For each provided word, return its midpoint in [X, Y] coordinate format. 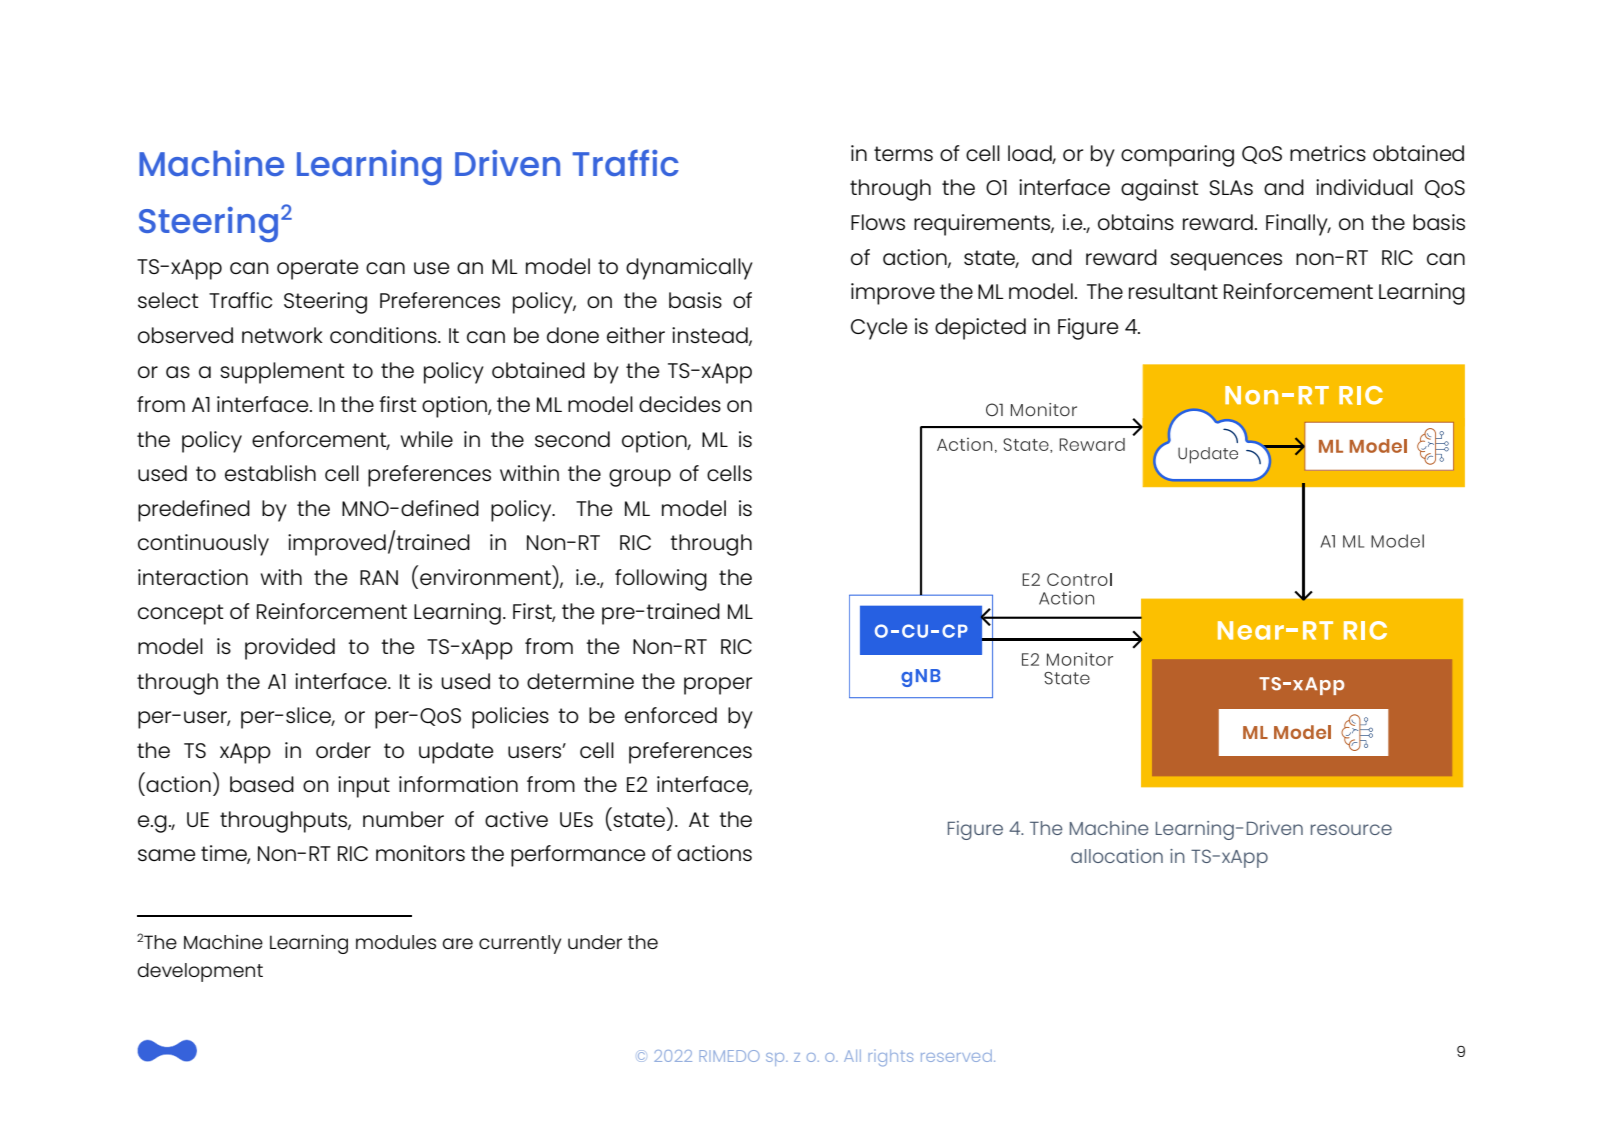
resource [1351, 829]
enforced [671, 715]
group [640, 478]
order [343, 750]
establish [270, 473]
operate [317, 269]
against [1160, 190]
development [200, 972]
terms [903, 153]
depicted [980, 329]
